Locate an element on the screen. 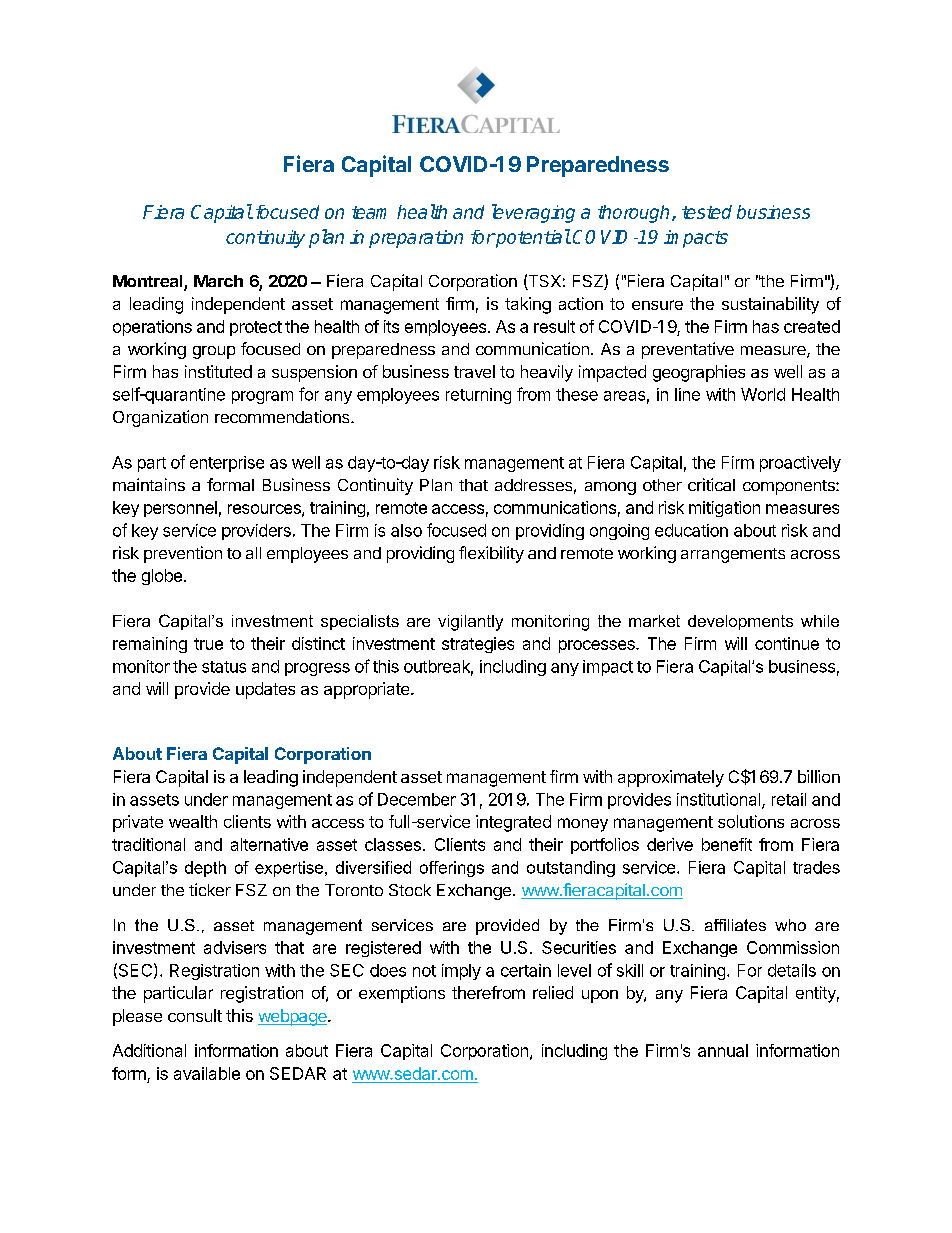 The height and width of the screenshot is (1233, 952). flexibility is located at coordinates (491, 554).
